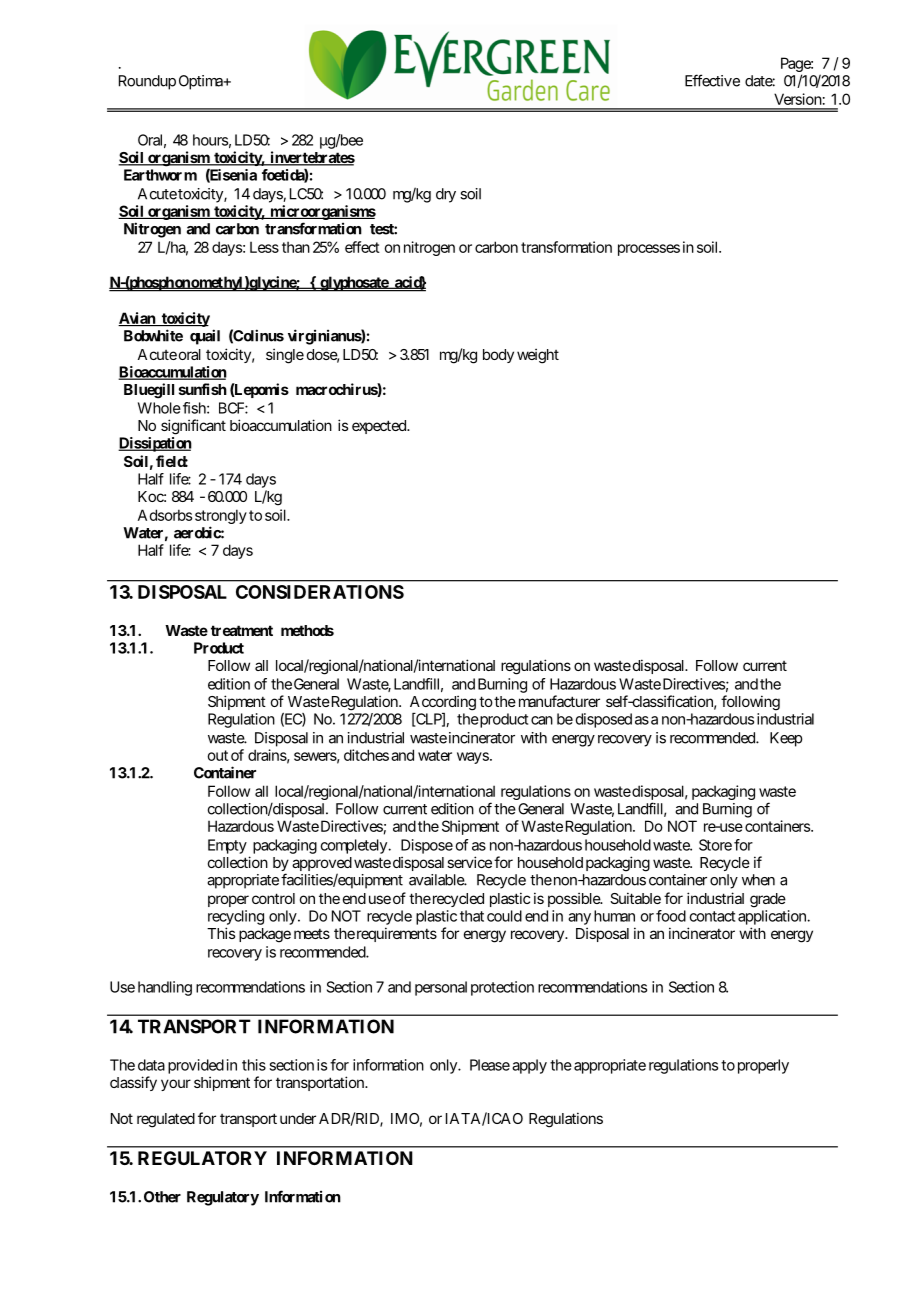 This page has width=924, height=1307. Describe the element at coordinates (446, 195) in the page. I see `dry` at that location.
